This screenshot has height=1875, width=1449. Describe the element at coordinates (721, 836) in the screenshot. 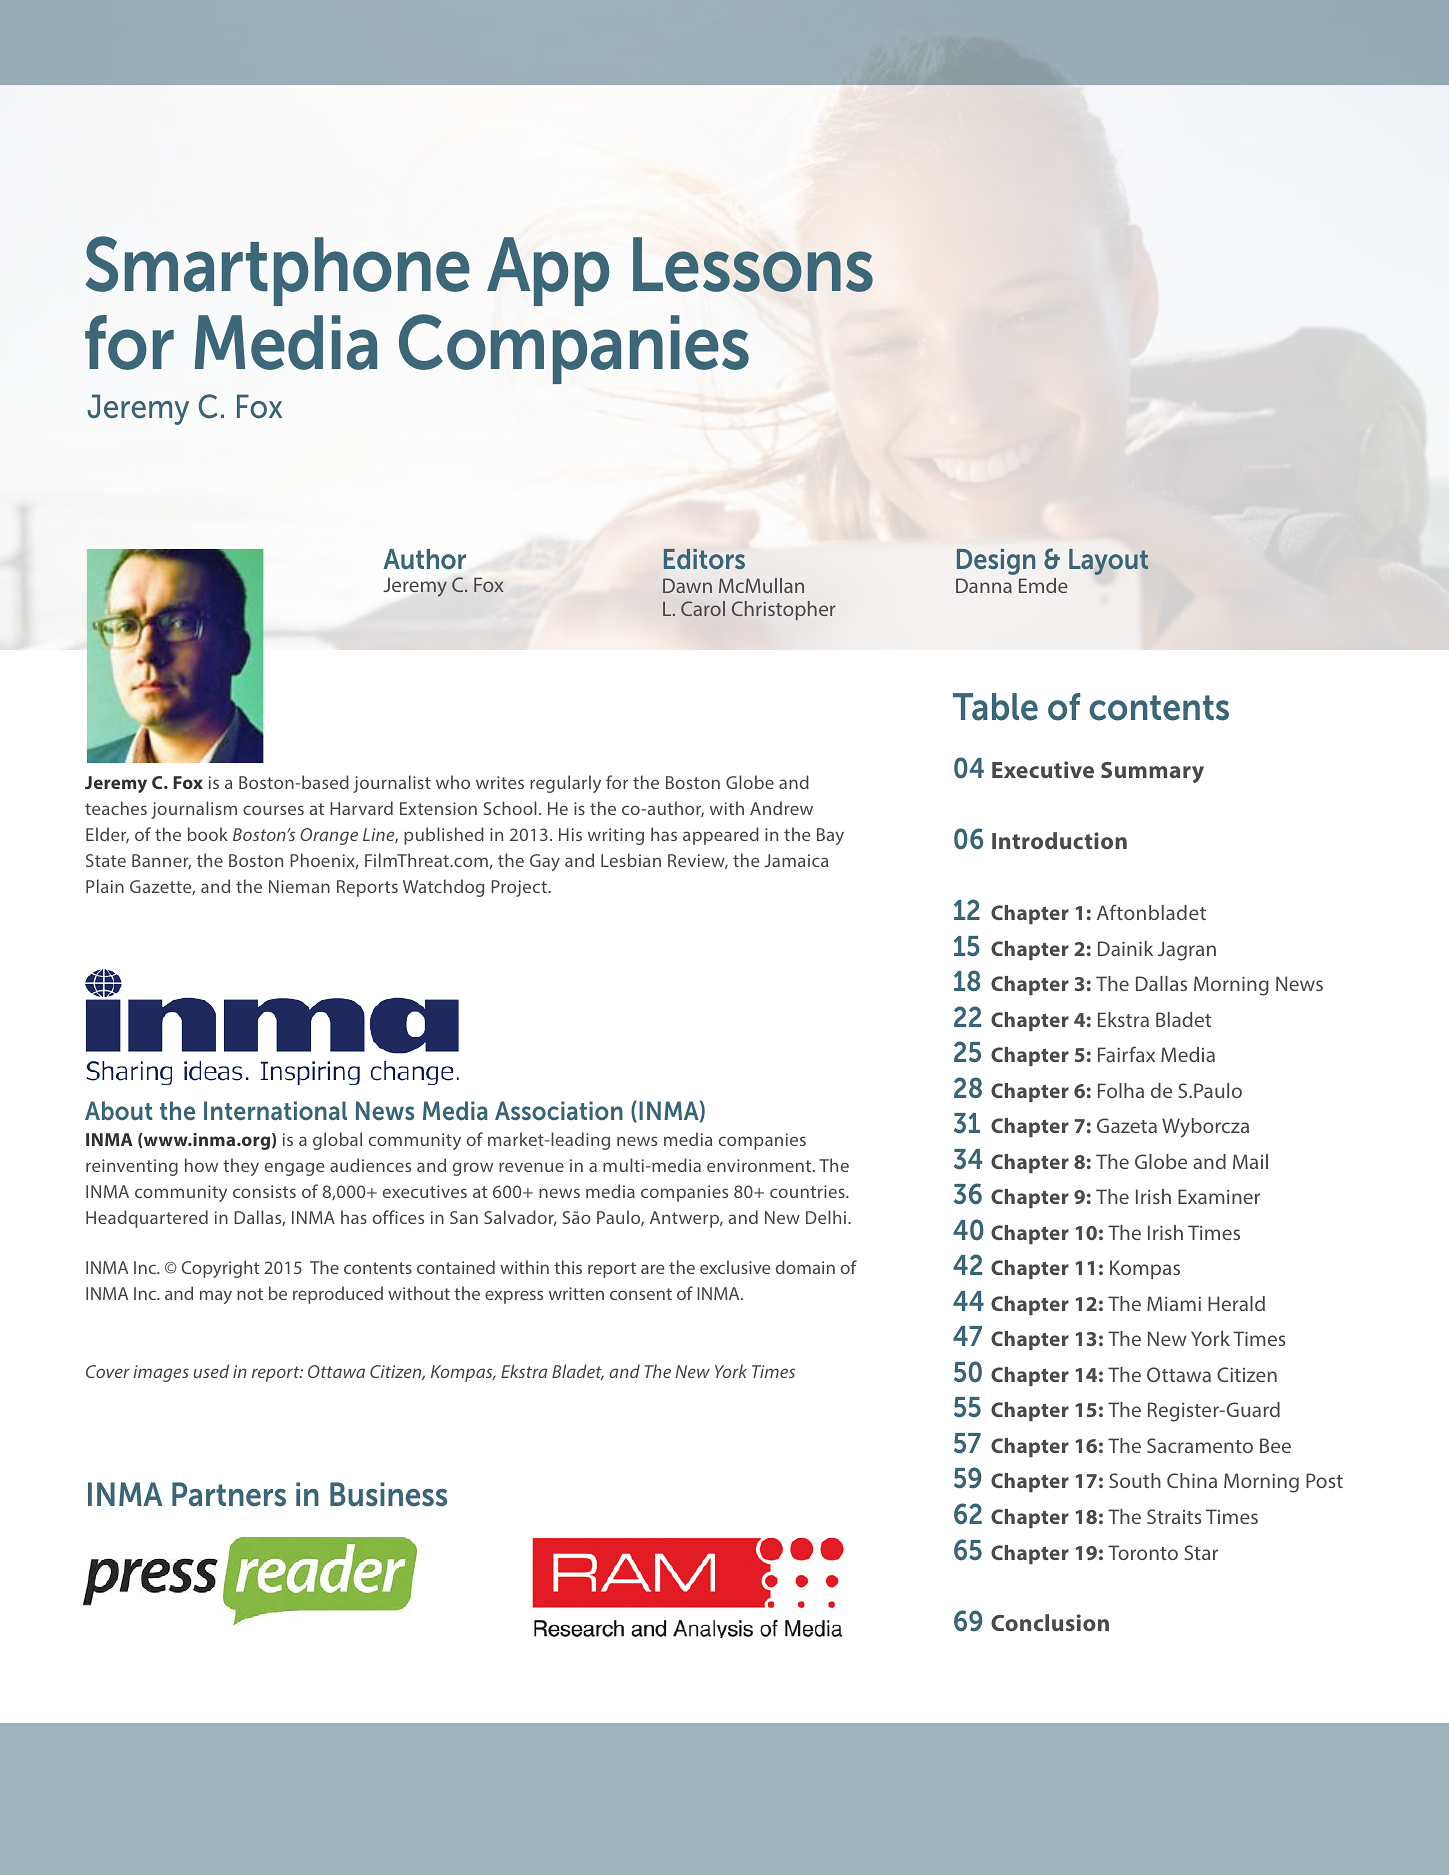

I see `appeared` at that location.
